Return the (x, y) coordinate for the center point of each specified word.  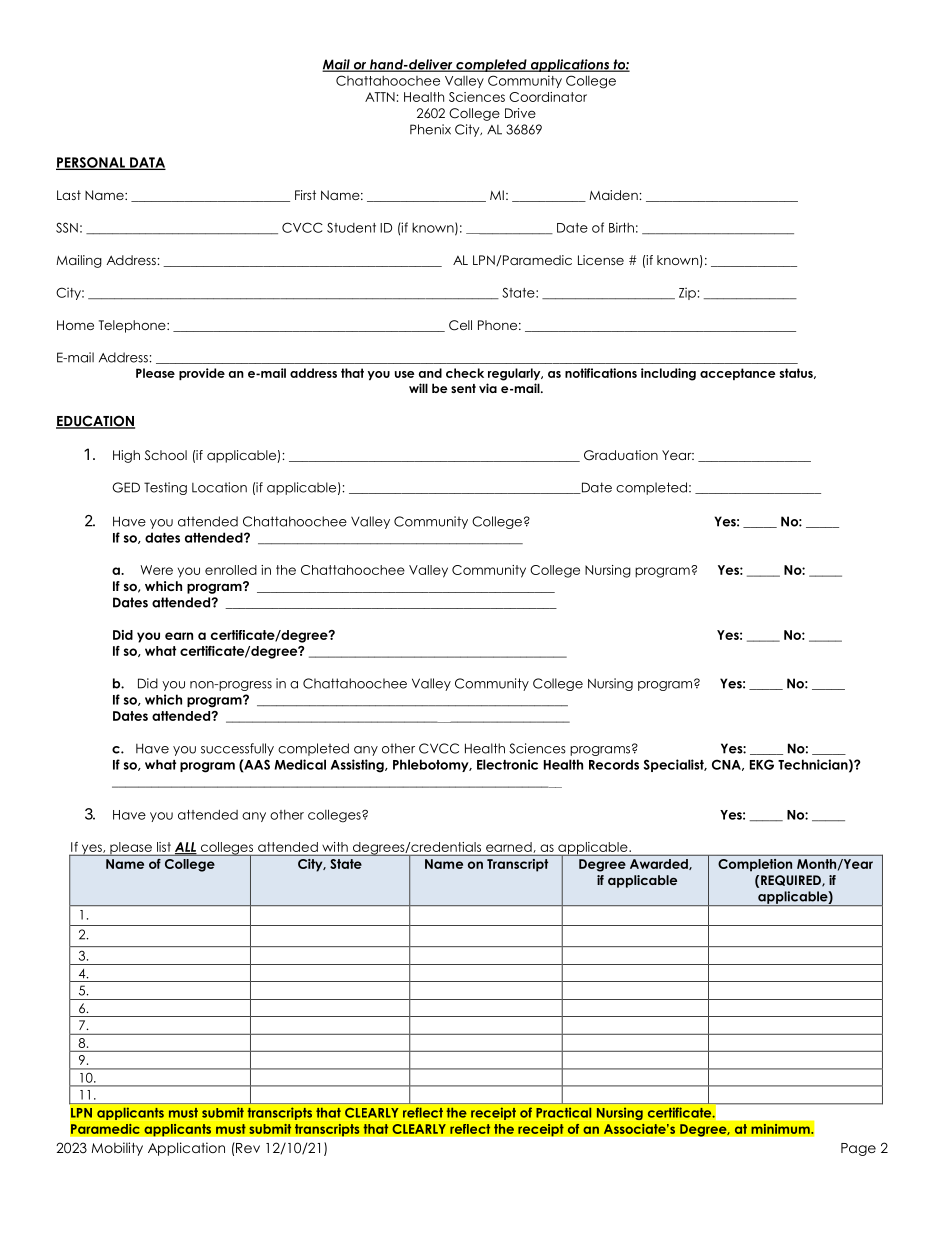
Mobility (117, 1149)
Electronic (507, 764)
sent (463, 388)
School (166, 455)
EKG (762, 764)
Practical (563, 1112)
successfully (237, 749)
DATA (147, 163)
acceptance (738, 374)
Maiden (613, 195)
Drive (520, 113)
